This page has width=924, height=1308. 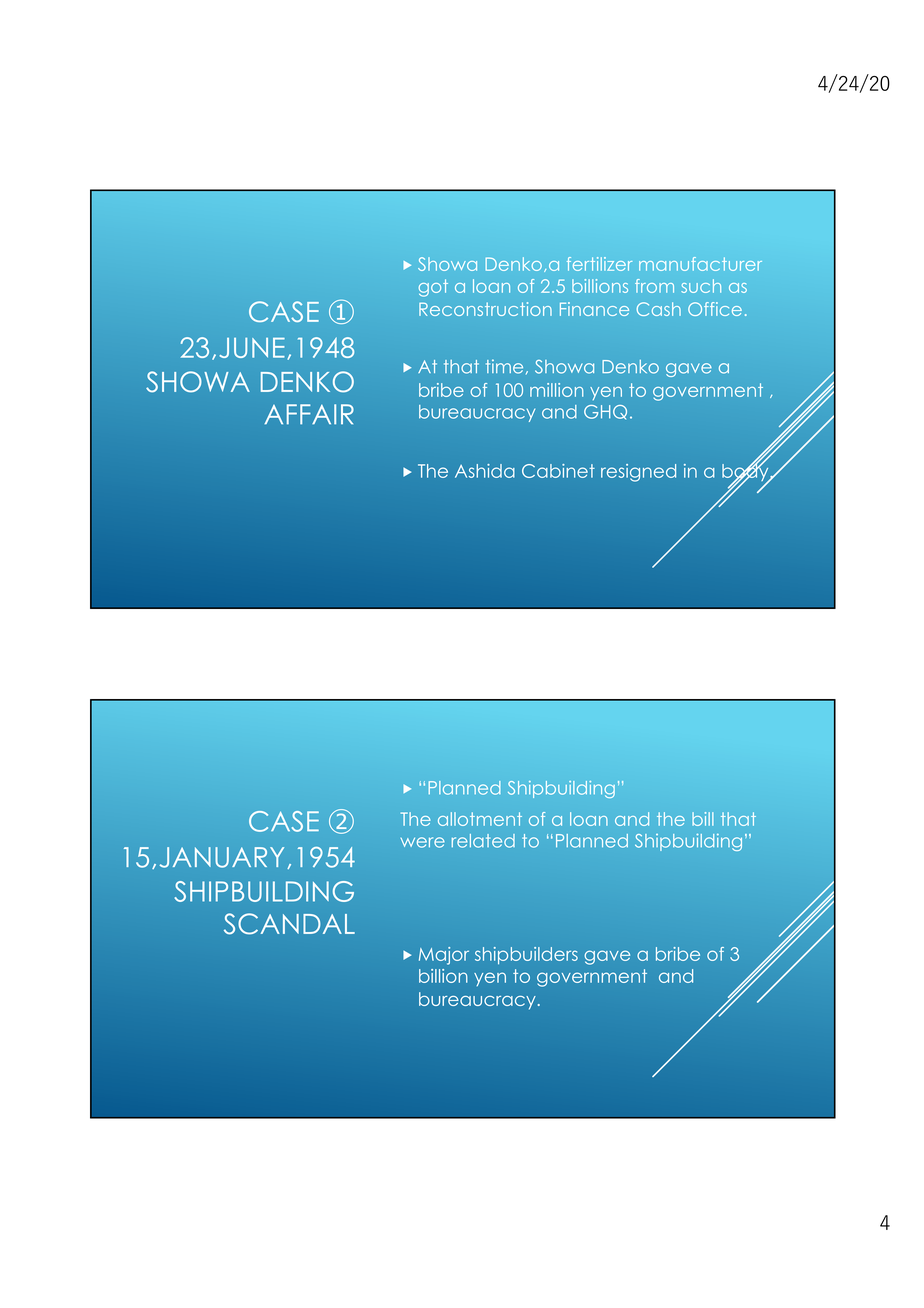 I want to click on got, so click(x=433, y=288).
